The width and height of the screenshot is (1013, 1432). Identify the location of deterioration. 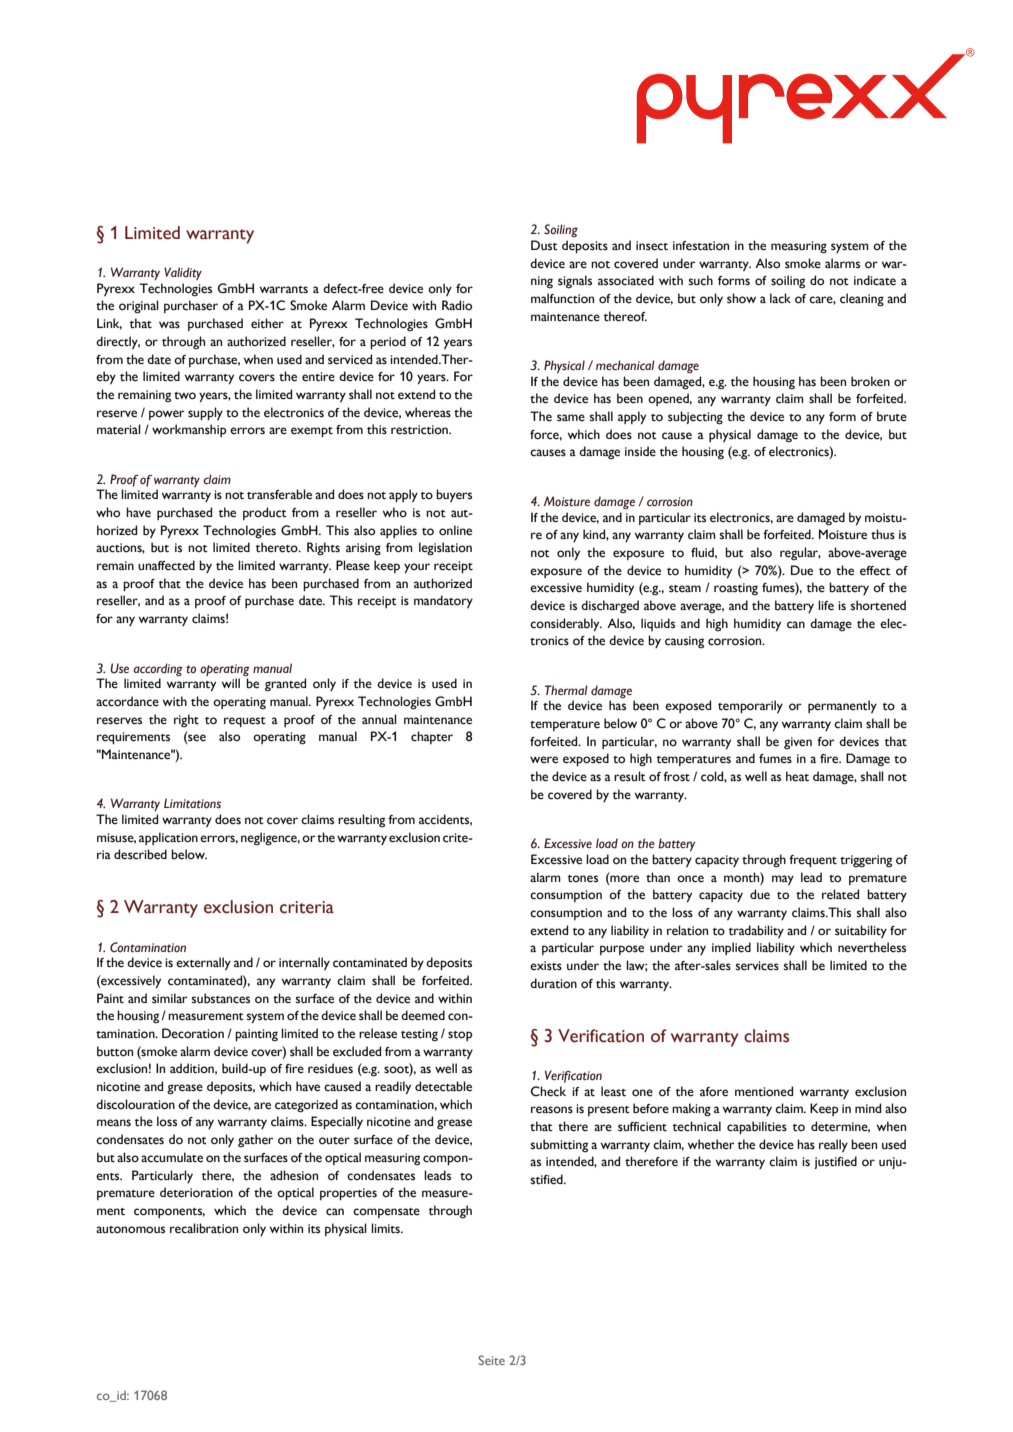
(196, 1192).
